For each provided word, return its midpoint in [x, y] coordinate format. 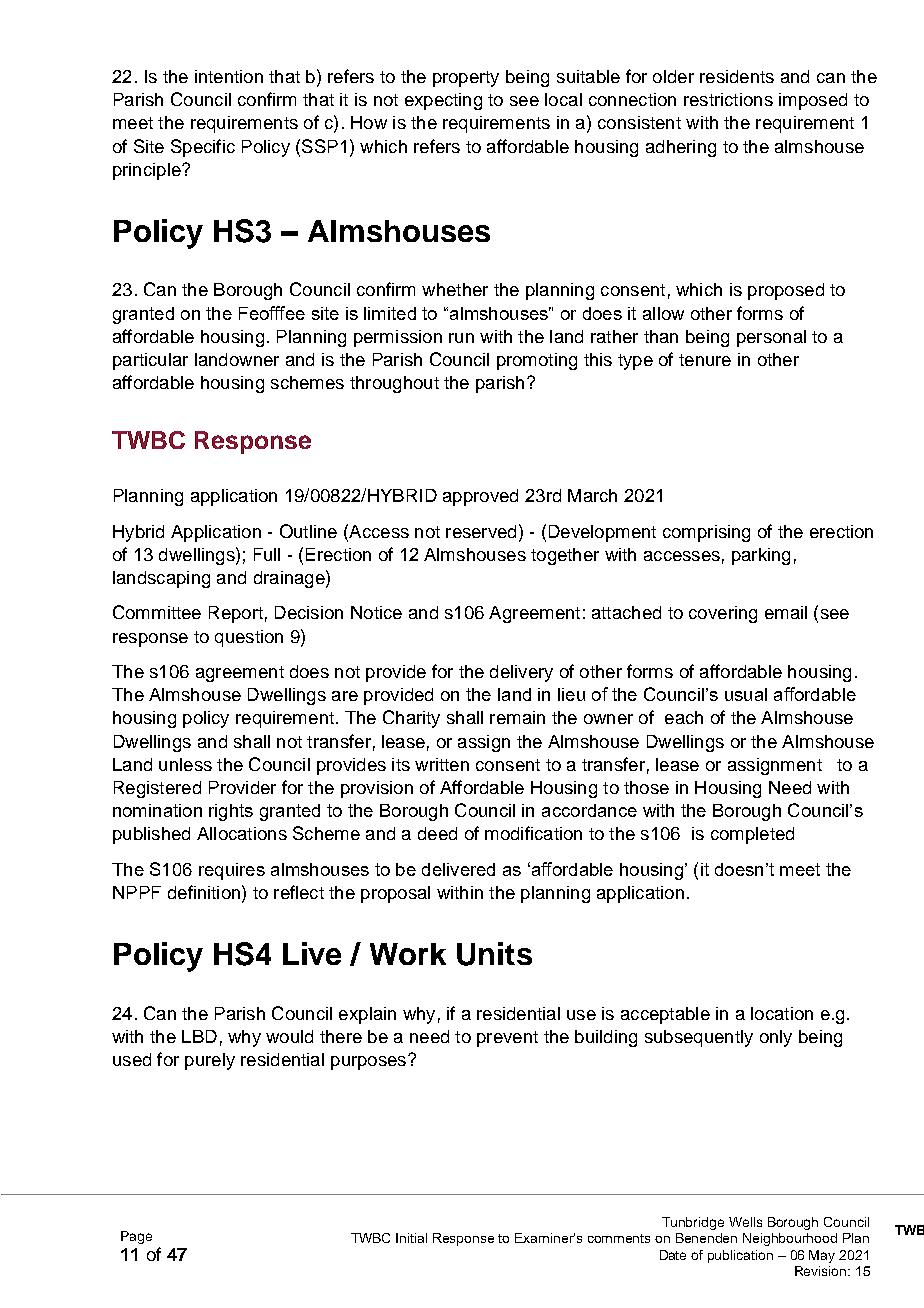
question [249, 638]
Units [494, 954]
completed [752, 835]
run [461, 338]
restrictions [728, 99]
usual [746, 694]
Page [136, 1237]
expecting [443, 101]
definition [204, 892]
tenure [705, 360]
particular [150, 361]
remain [517, 717]
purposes [370, 1062]
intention [229, 76]
